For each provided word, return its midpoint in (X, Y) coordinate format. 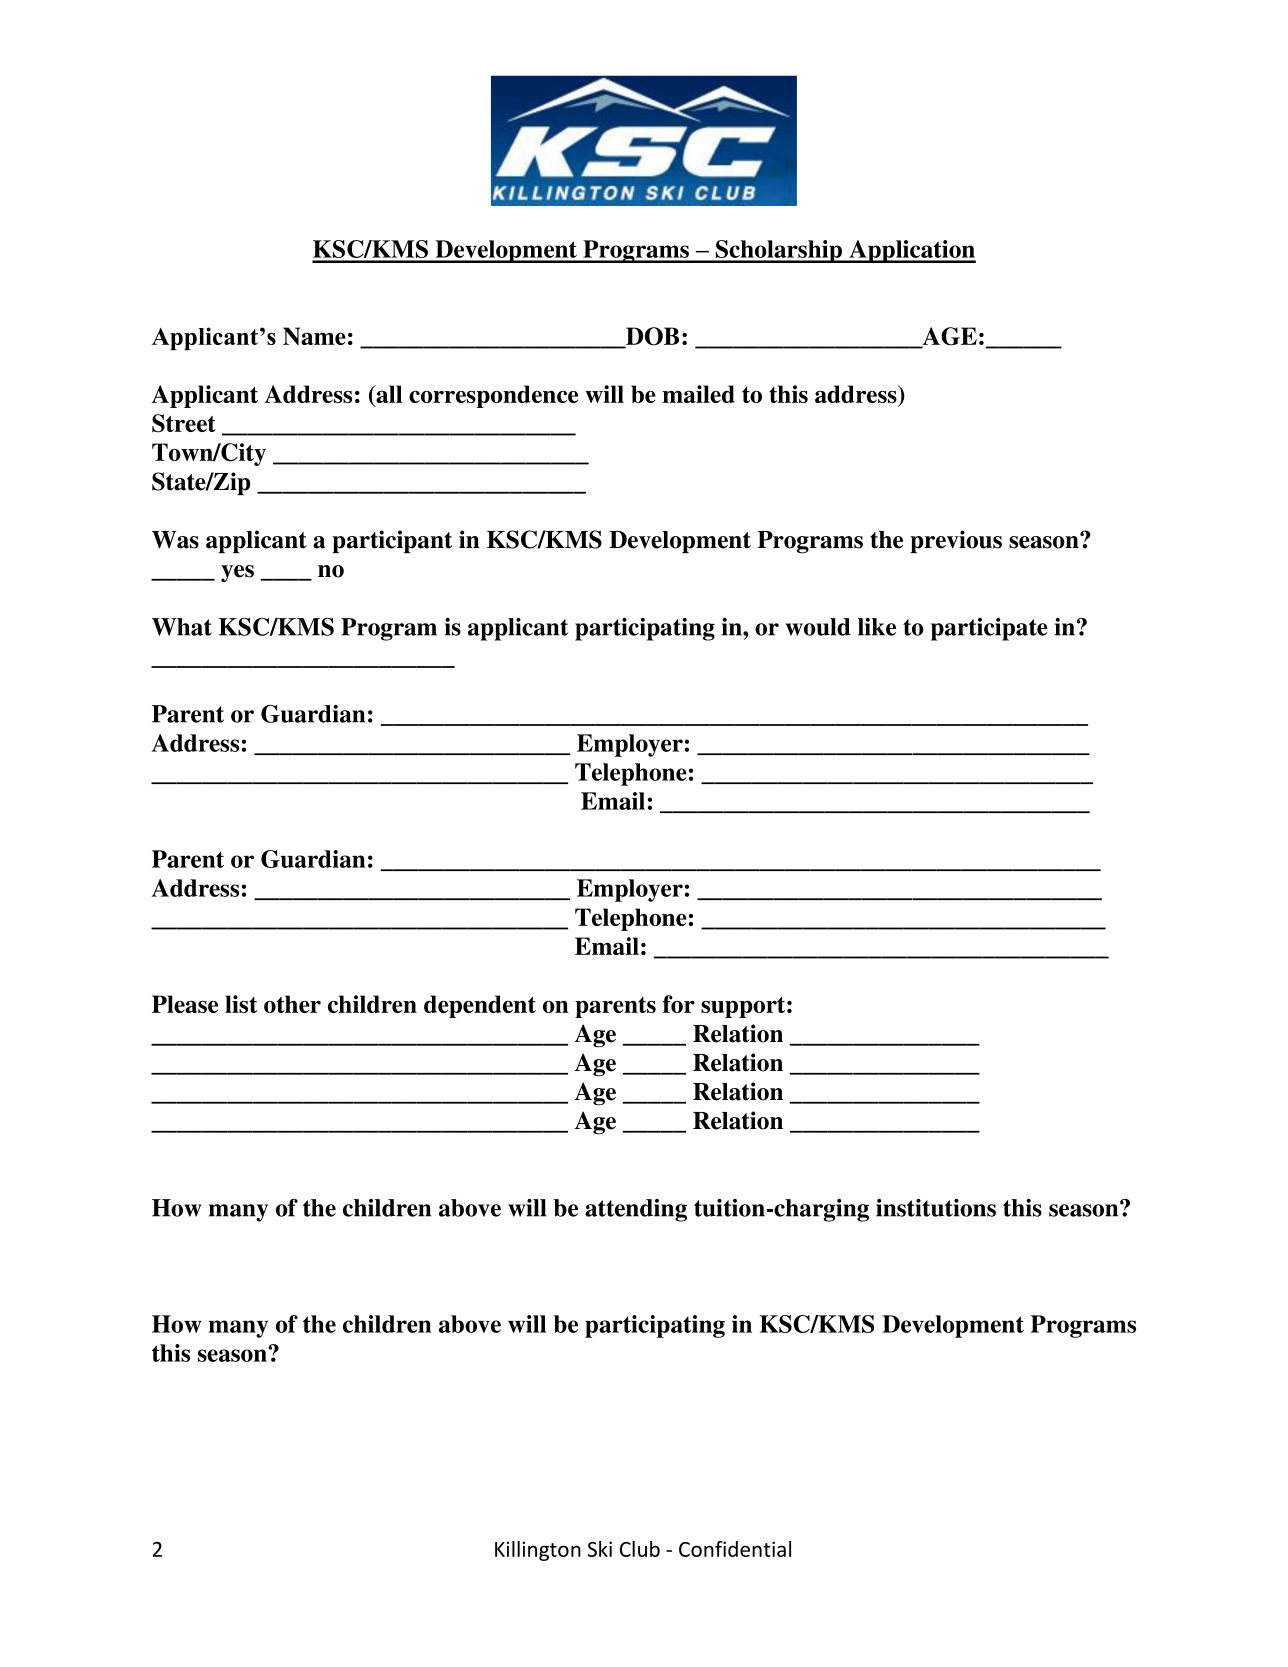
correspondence (493, 396)
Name (314, 336)
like (877, 627)
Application (911, 251)
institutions (936, 1208)
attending (636, 1210)
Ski (600, 1549)
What (182, 627)
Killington (538, 1551)
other (292, 1004)
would (818, 627)
